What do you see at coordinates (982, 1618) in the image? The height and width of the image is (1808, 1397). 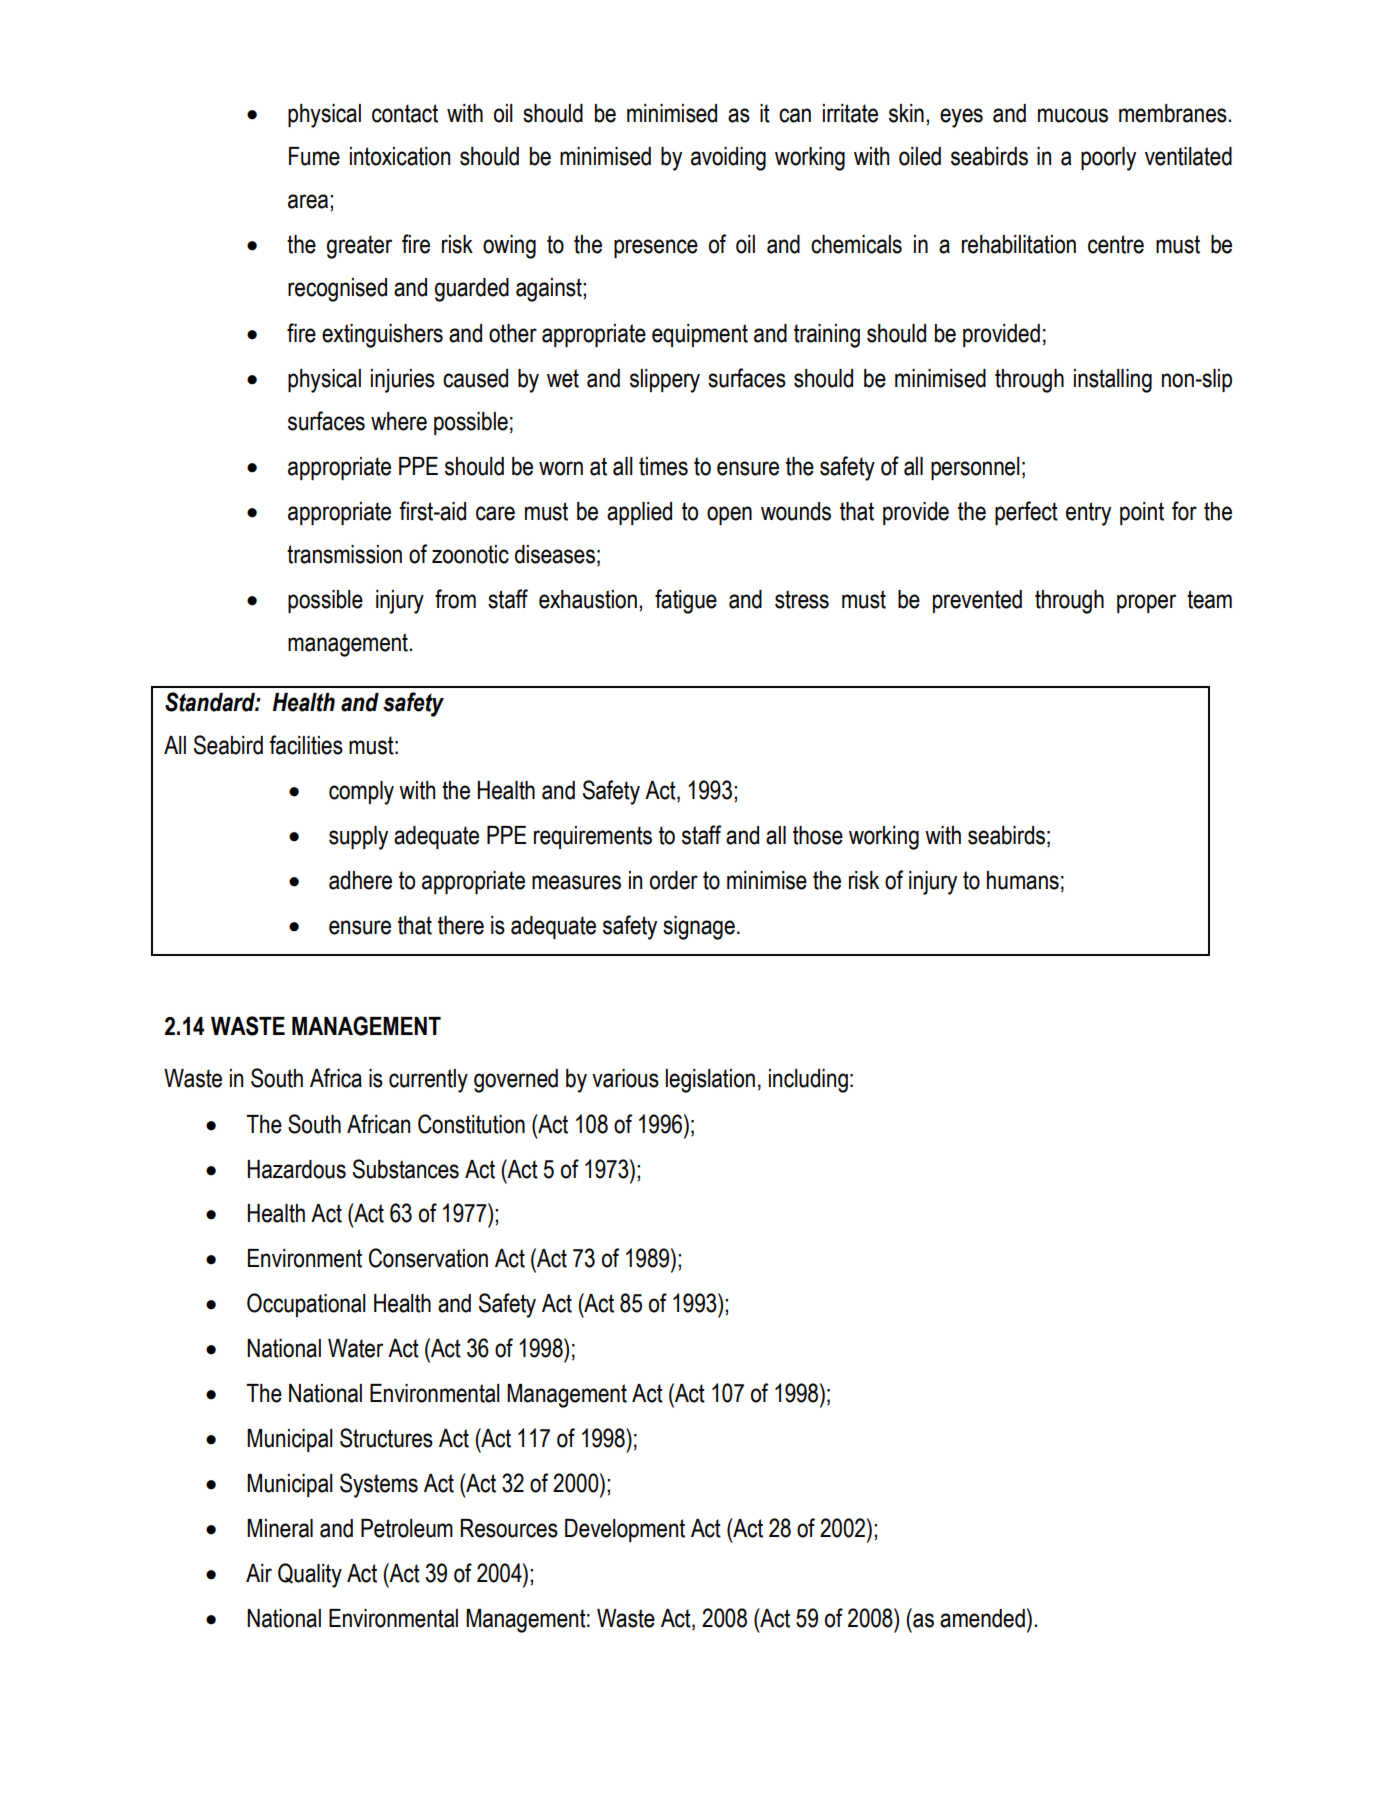 I see `amended` at bounding box center [982, 1618].
